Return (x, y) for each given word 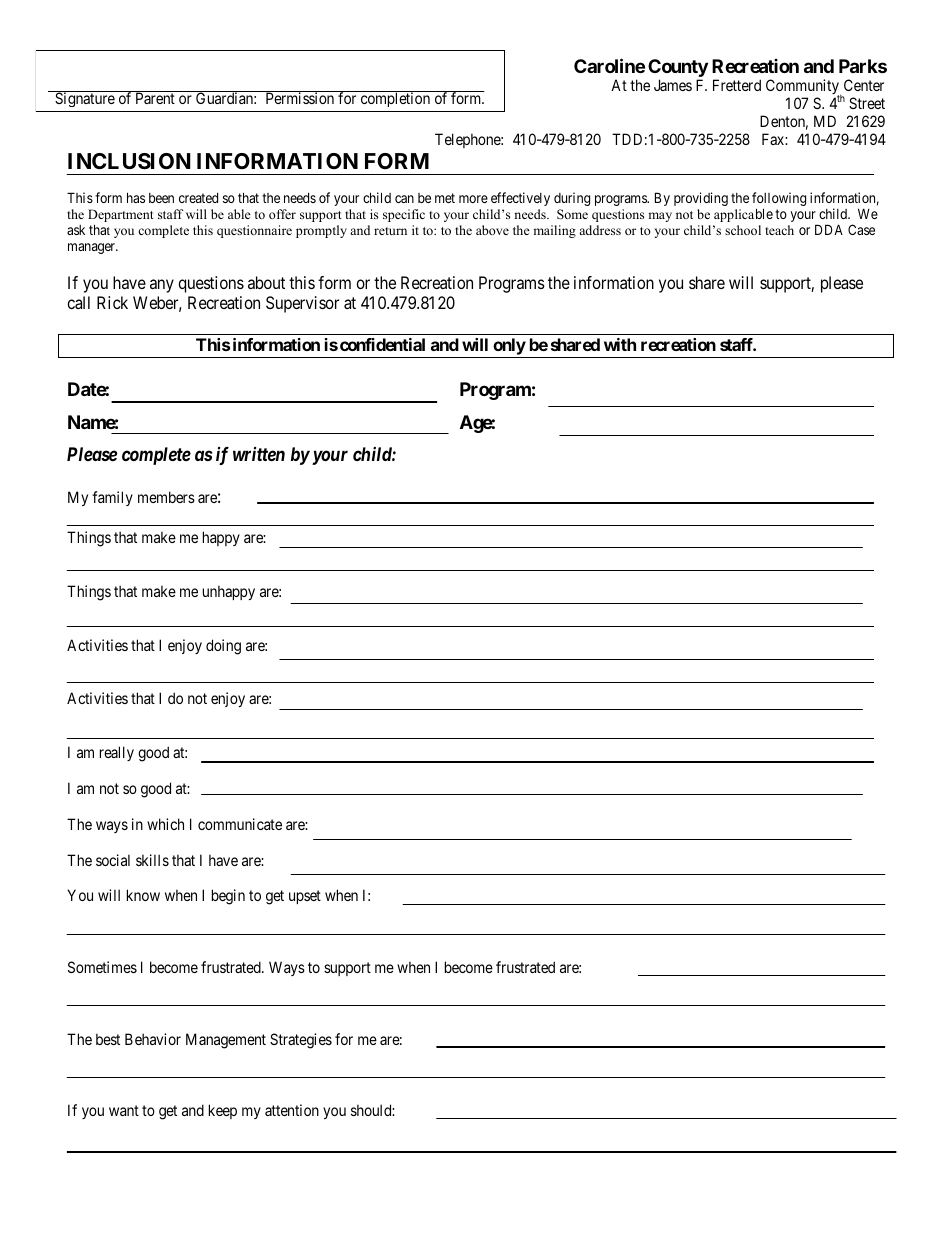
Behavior (153, 1039)
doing (223, 647)
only (509, 348)
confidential (382, 344)
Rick (112, 302)
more (473, 199)
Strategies (301, 1041)
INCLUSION (129, 161)
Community (804, 88)
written (259, 454)
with (620, 344)
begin (228, 897)
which (165, 824)
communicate (240, 824)
